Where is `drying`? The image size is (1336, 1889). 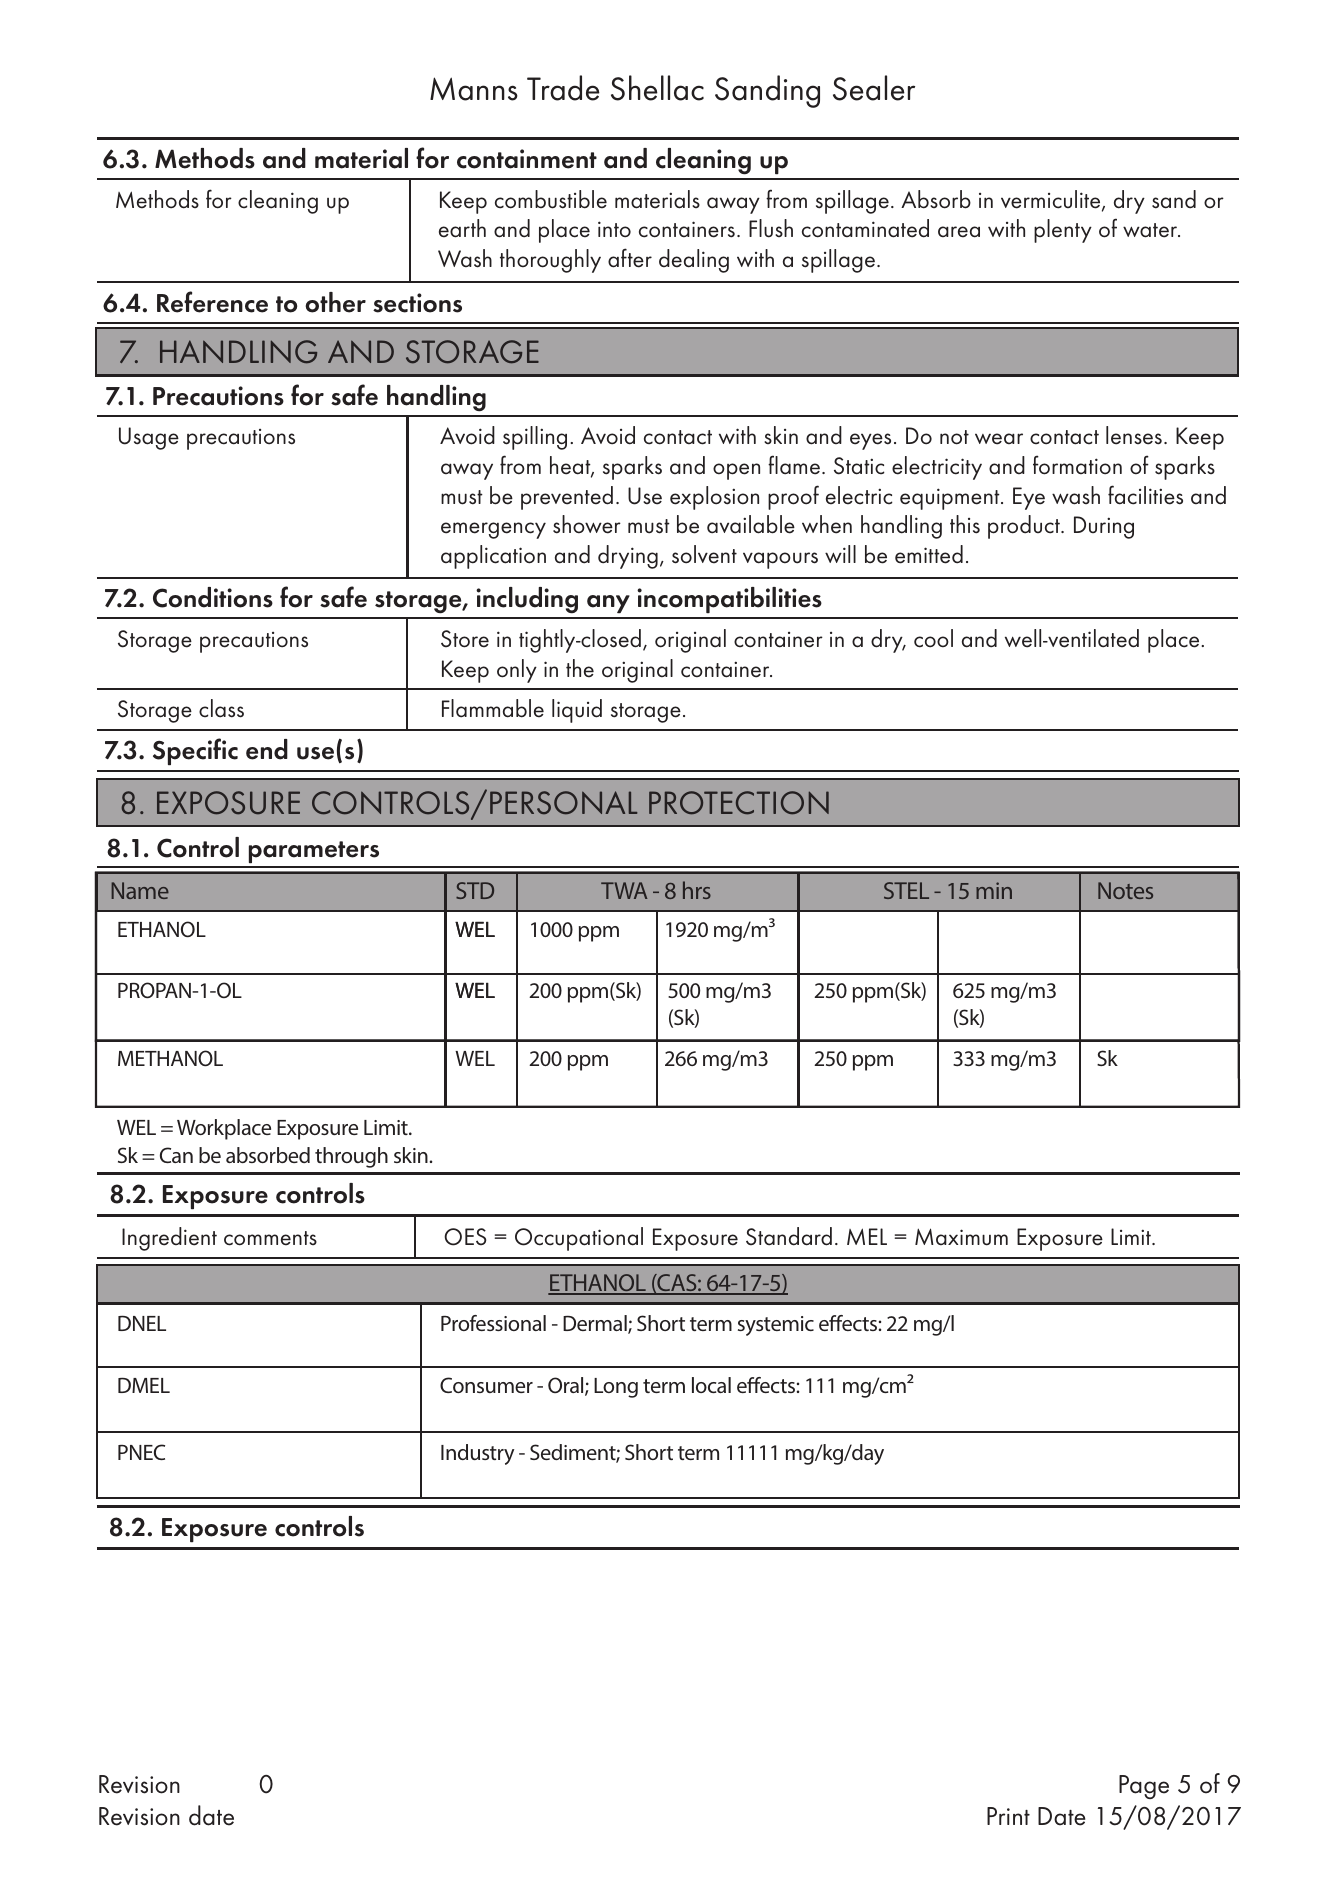
drying is located at coordinates (628, 557).
